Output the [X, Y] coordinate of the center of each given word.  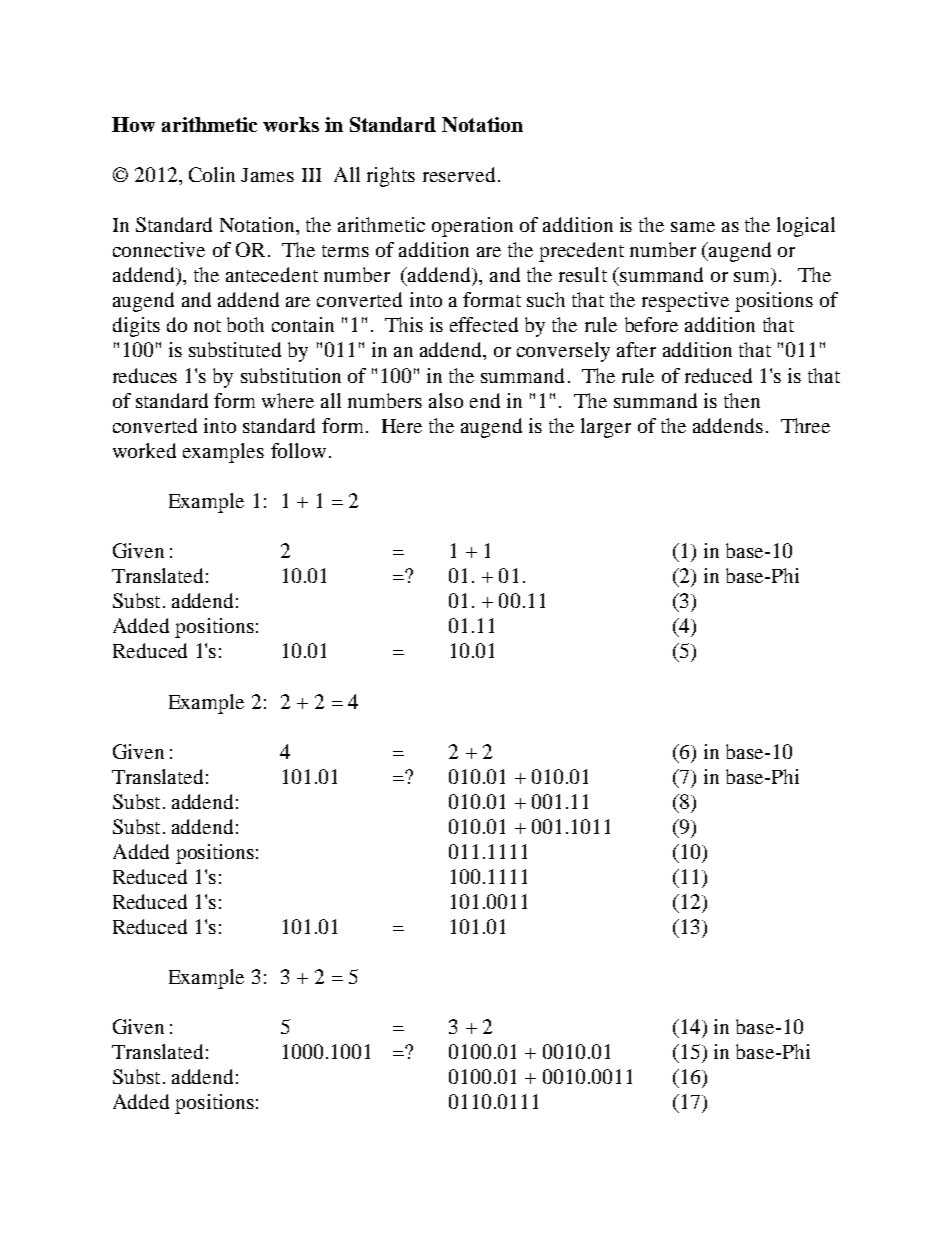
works [291, 124]
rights [391, 177]
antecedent [272, 274]
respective [685, 302]
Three [805, 425]
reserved [459, 174]
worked [144, 450]
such [546, 299]
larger [606, 428]
